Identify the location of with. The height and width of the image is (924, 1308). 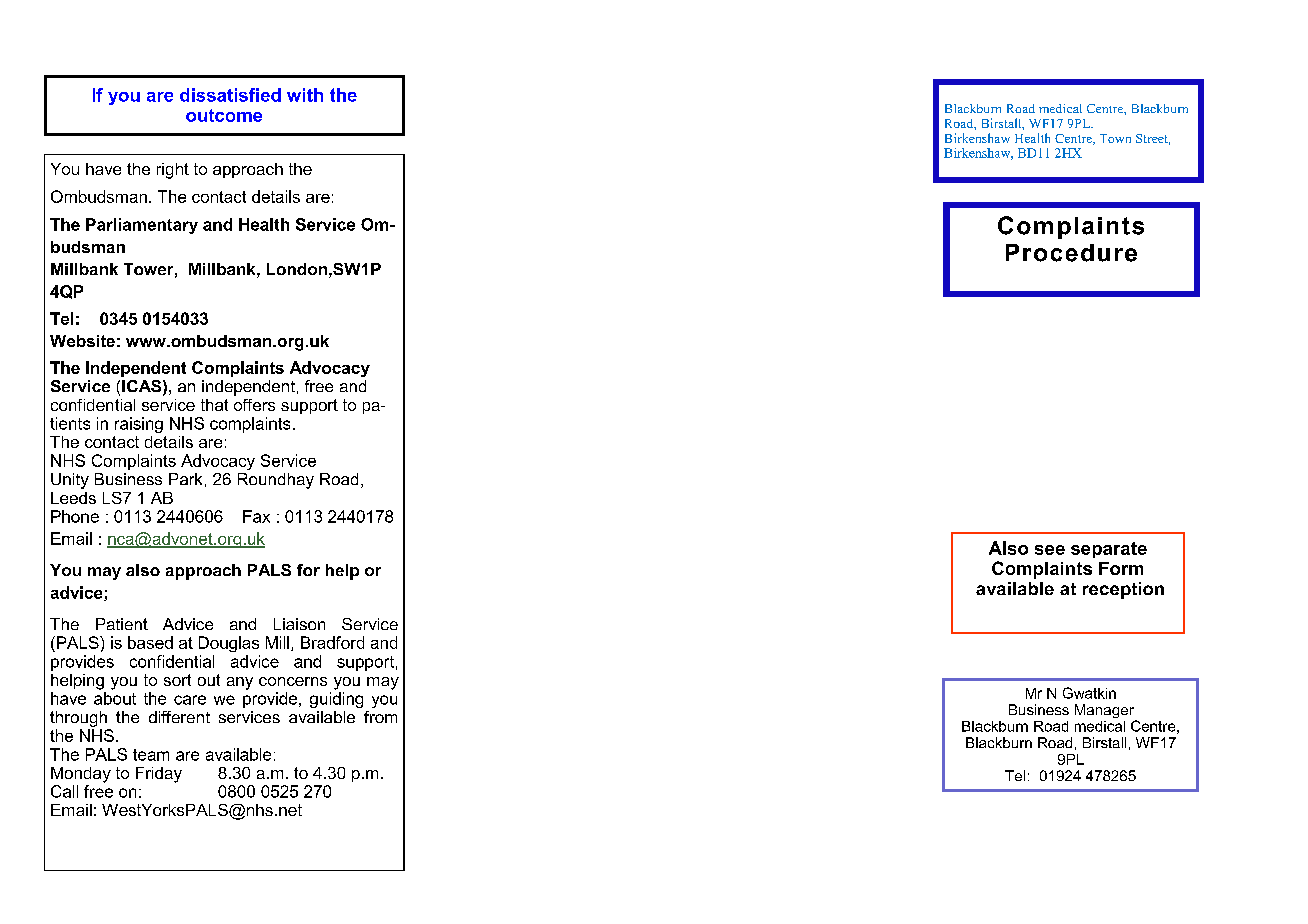
(305, 95).
